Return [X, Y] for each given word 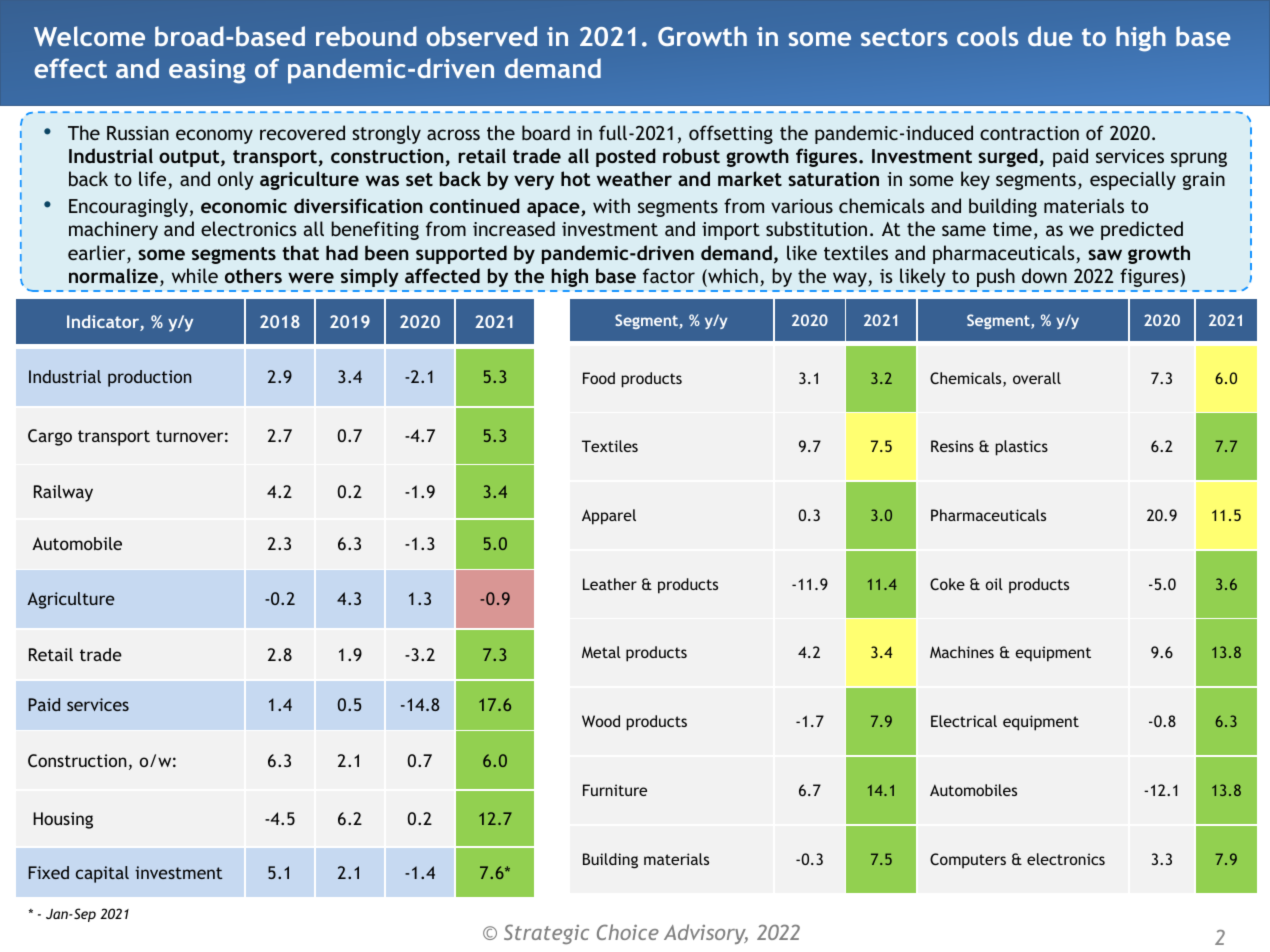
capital [102, 874]
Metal [601, 652]
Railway [63, 493]
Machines [962, 652]
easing [207, 71]
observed [481, 36]
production [149, 378]
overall [1037, 378]
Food [599, 378]
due [1050, 36]
